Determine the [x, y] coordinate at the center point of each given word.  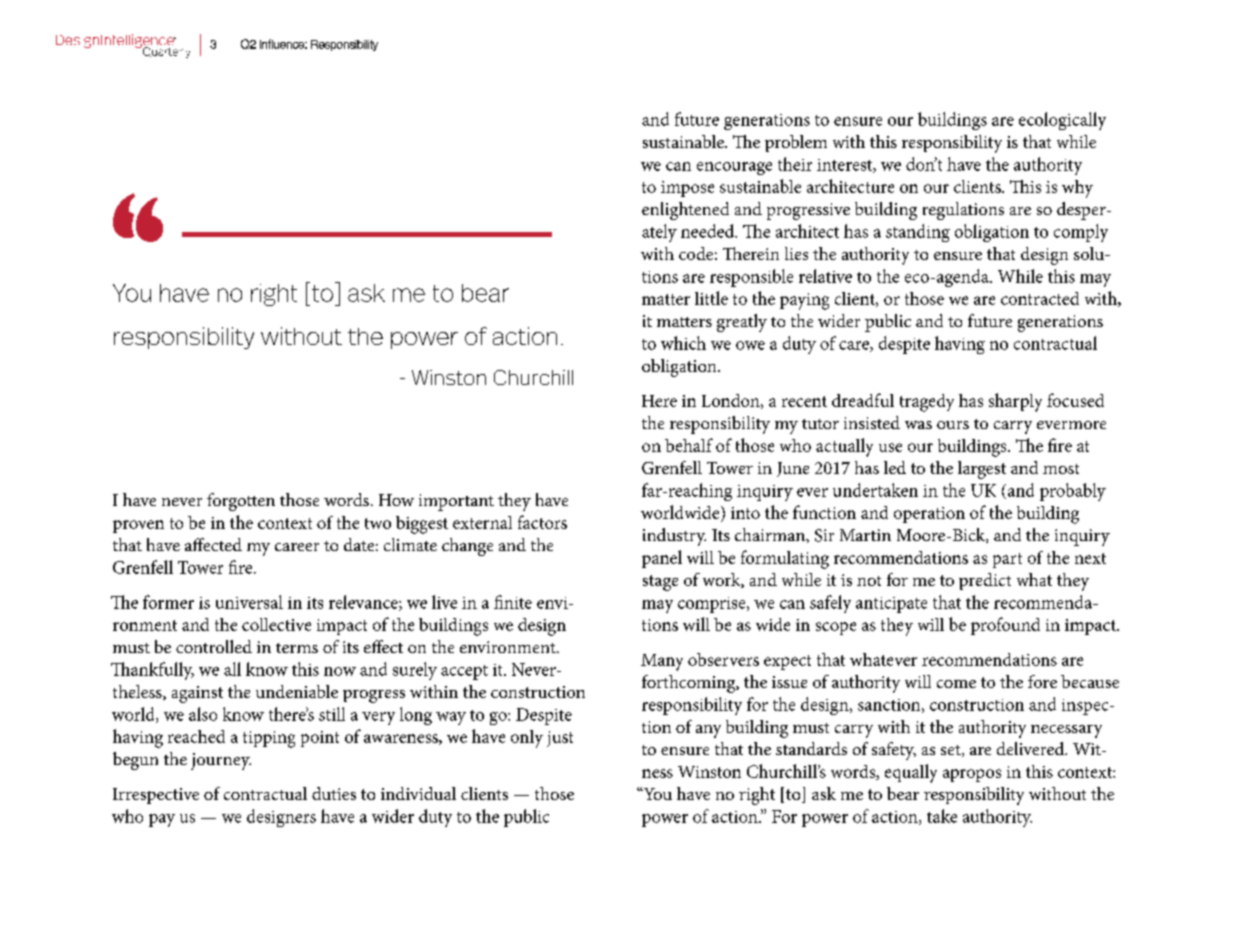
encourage [734, 168]
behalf [689, 445]
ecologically [1062, 121]
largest [982, 470]
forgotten [241, 502]
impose [687, 189]
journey [221, 761]
